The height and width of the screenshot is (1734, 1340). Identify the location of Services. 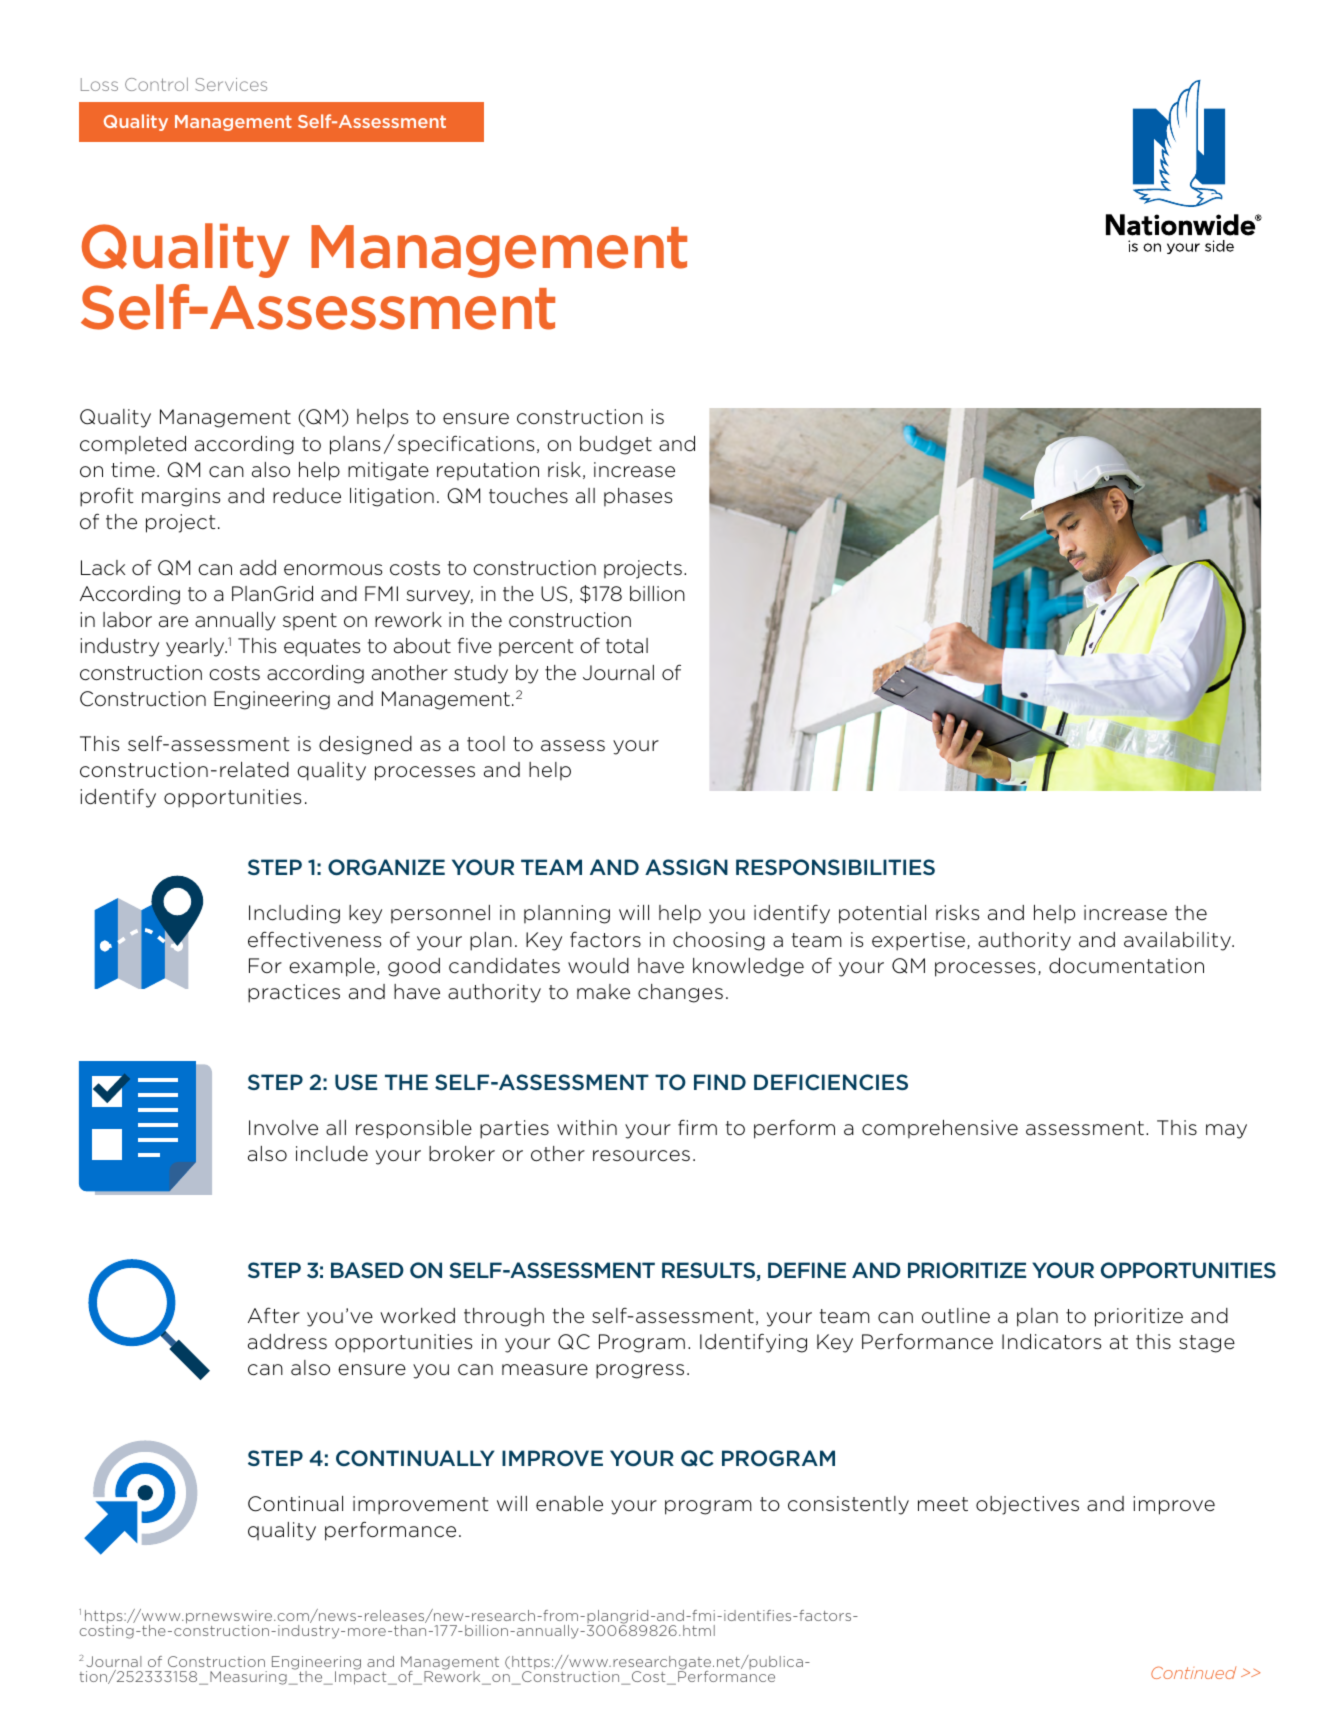
(231, 84).
